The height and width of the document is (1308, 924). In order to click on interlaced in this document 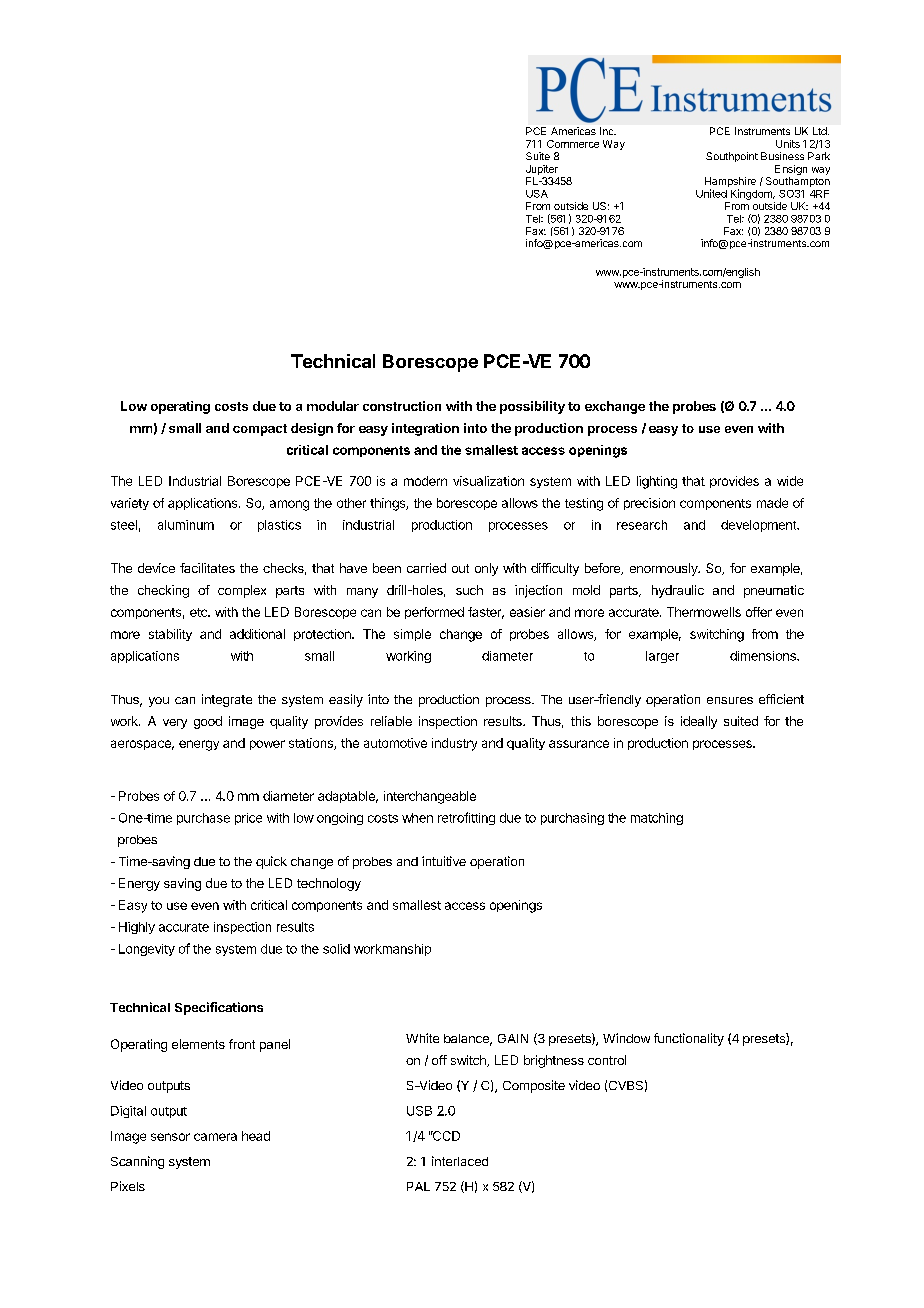, I will do `click(460, 1161)`.
